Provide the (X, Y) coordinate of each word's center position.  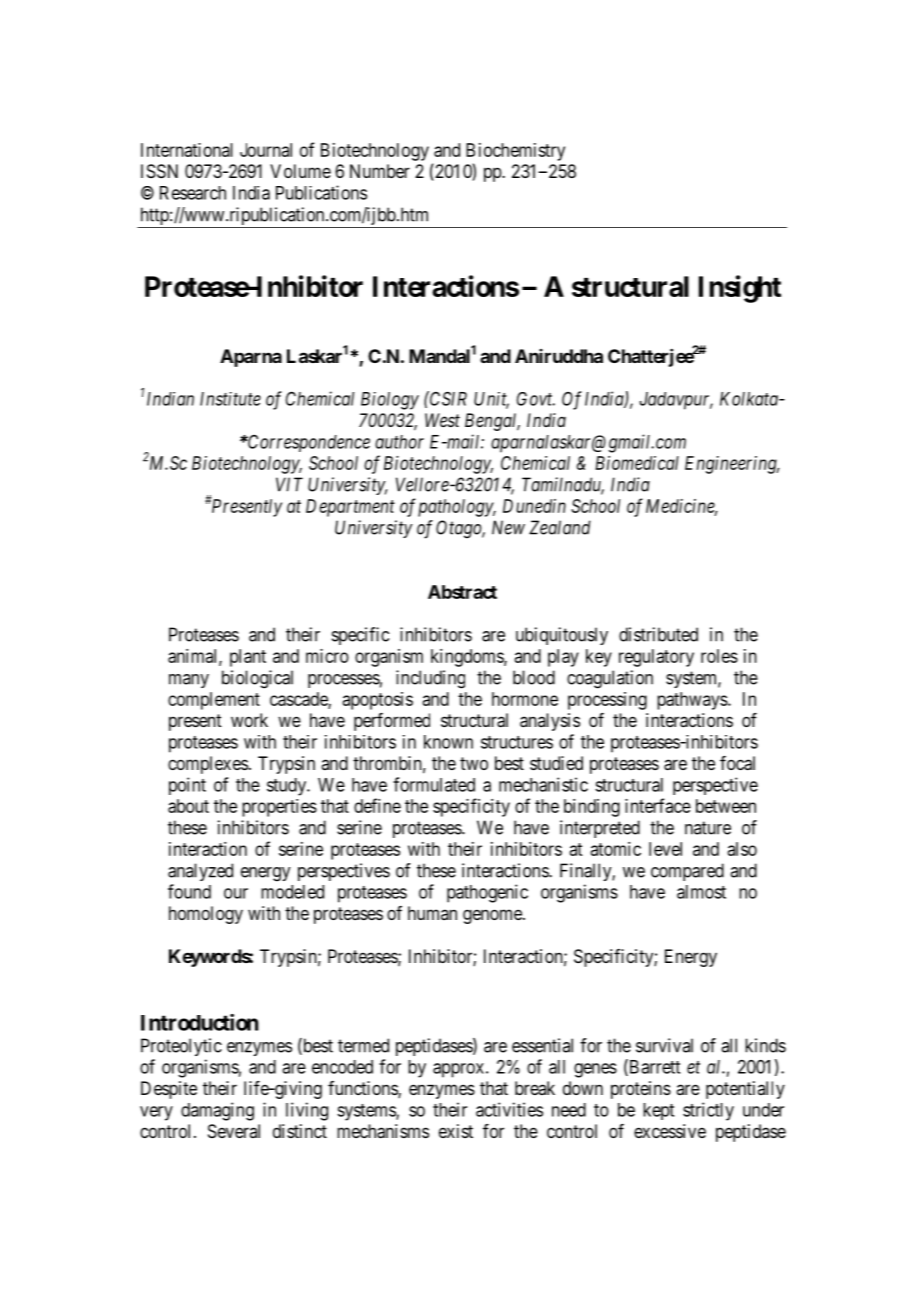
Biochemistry (515, 152)
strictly (708, 1111)
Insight (740, 289)
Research (193, 193)
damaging (217, 1111)
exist (456, 1131)
